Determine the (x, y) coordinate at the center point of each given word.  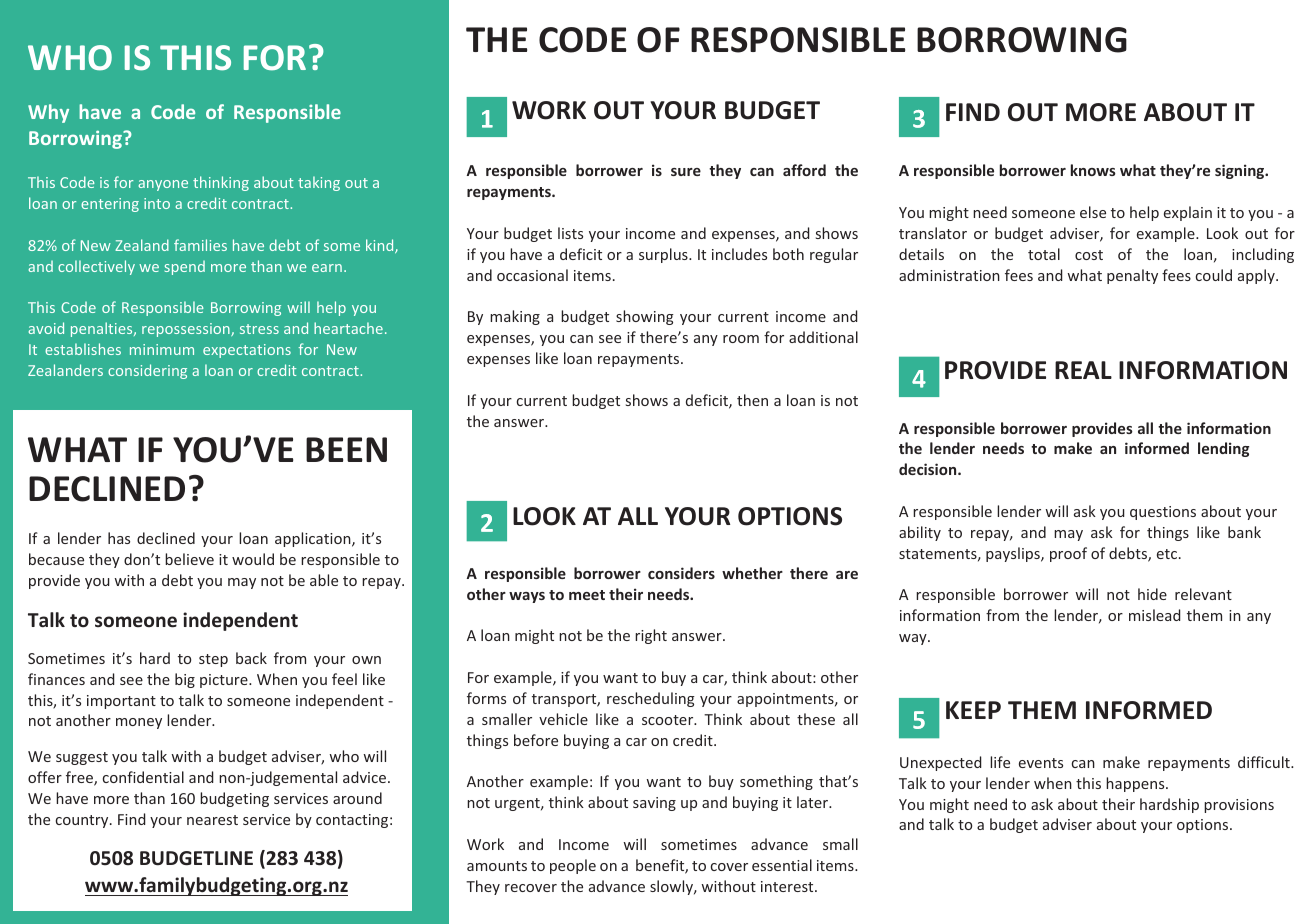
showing (645, 317)
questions (1163, 513)
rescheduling (651, 699)
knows (1093, 170)
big (185, 680)
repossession (187, 330)
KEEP (973, 710)
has (119, 538)
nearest (212, 820)
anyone (163, 185)
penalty (1132, 276)
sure (686, 172)
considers (681, 573)
